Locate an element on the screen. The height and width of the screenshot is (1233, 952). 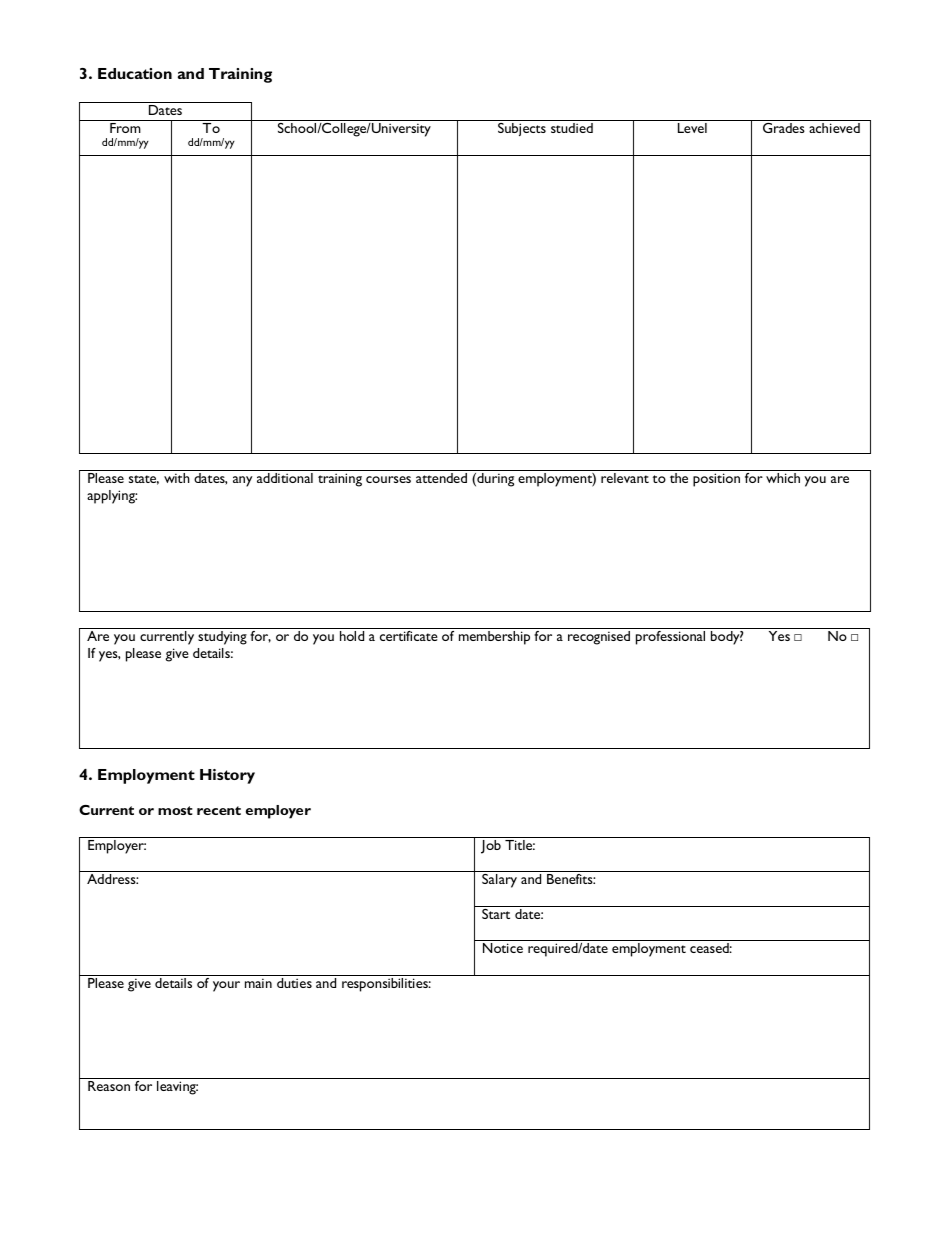
Subjects is located at coordinates (522, 128).
